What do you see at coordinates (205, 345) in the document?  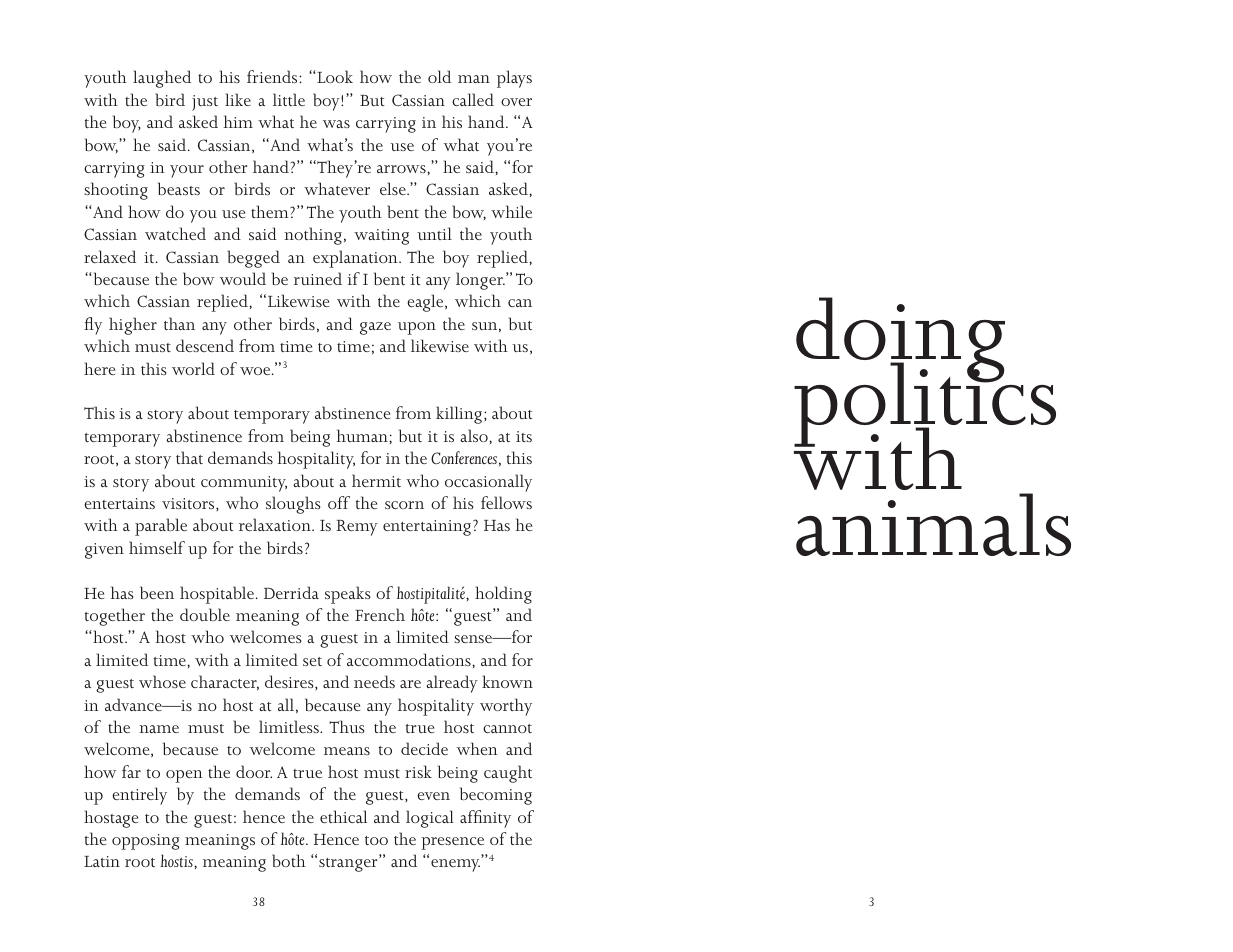 I see `descend` at bounding box center [205, 345].
